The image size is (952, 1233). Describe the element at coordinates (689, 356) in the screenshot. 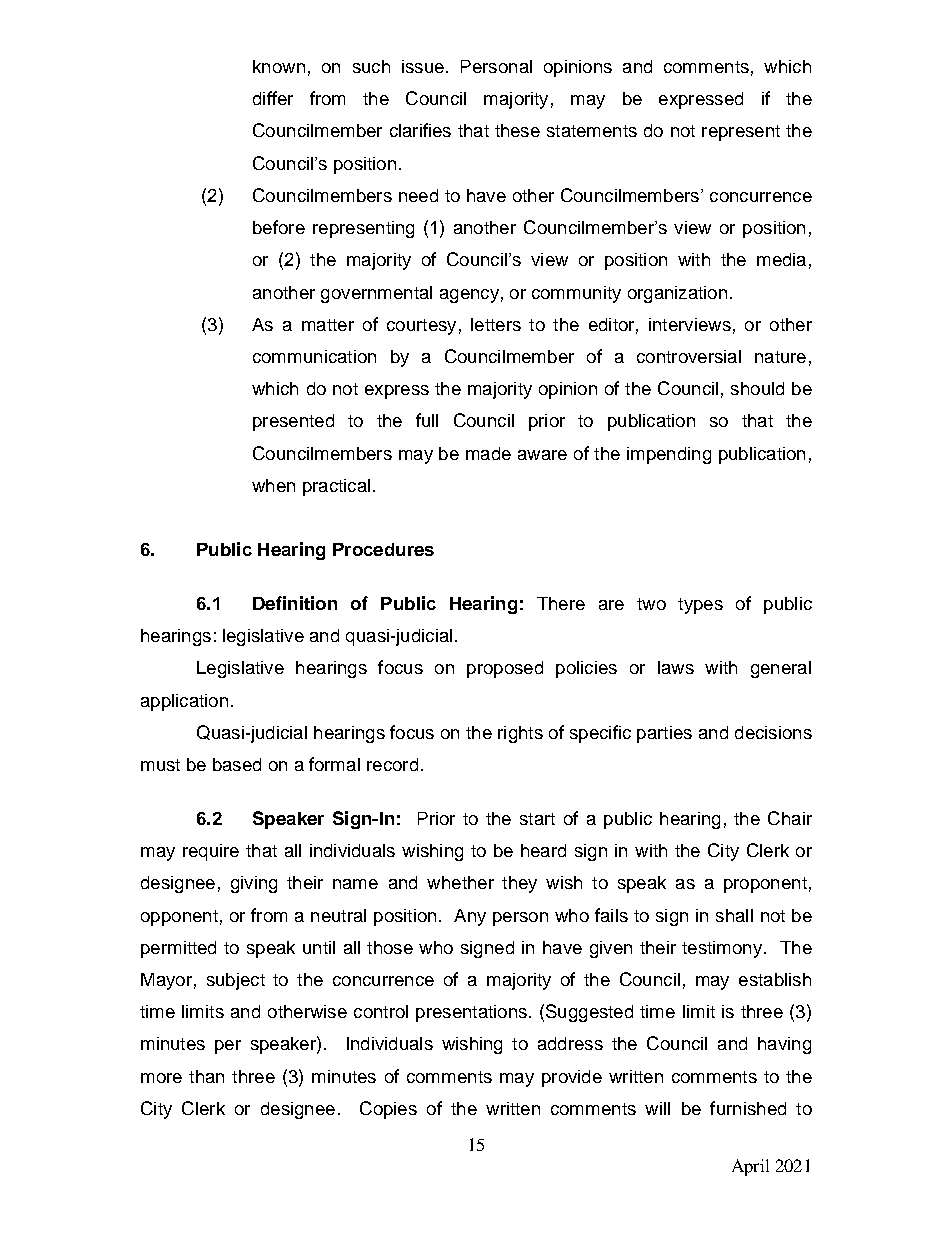

I see `controversial` at that location.
